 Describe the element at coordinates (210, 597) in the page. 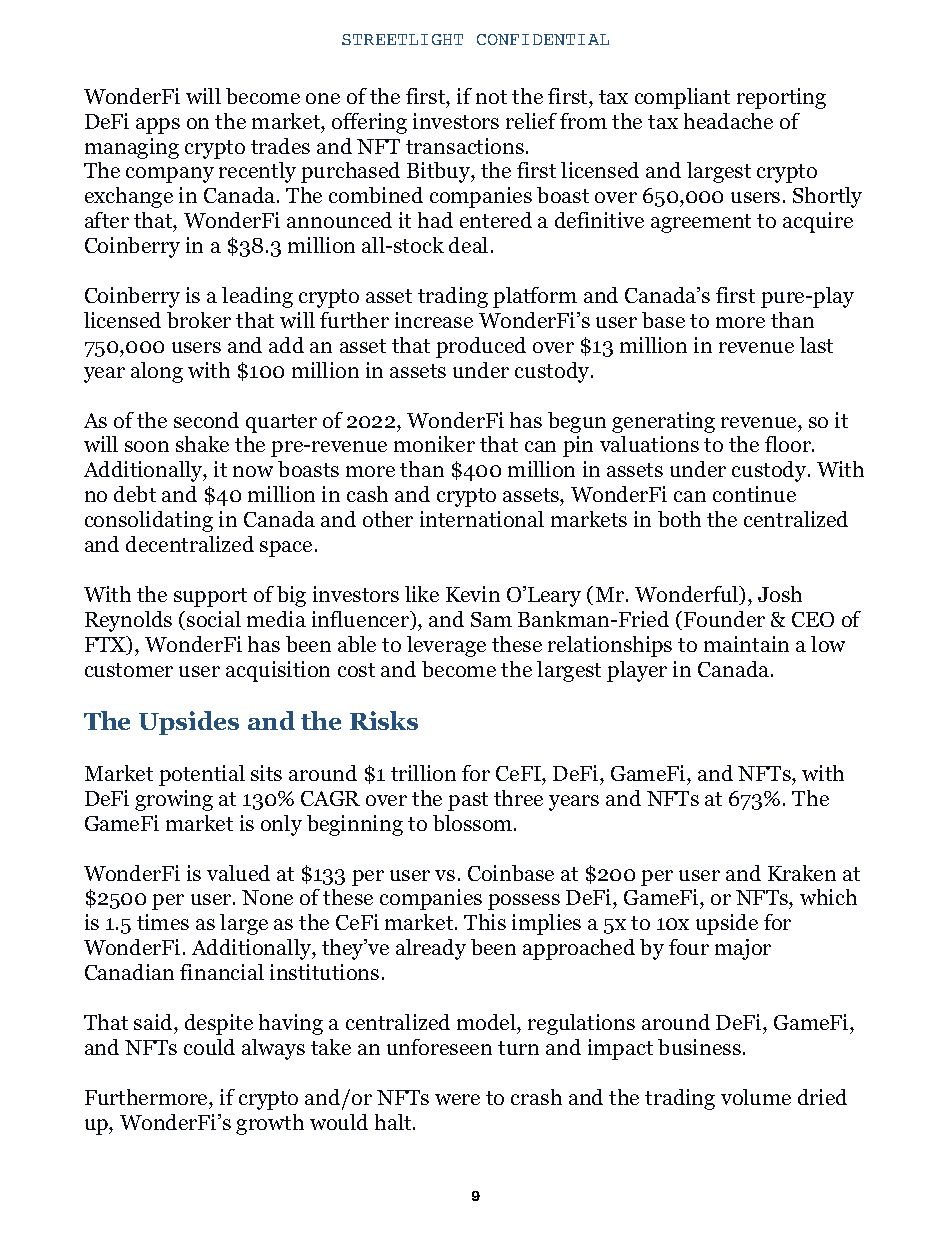

I see `support` at that location.
